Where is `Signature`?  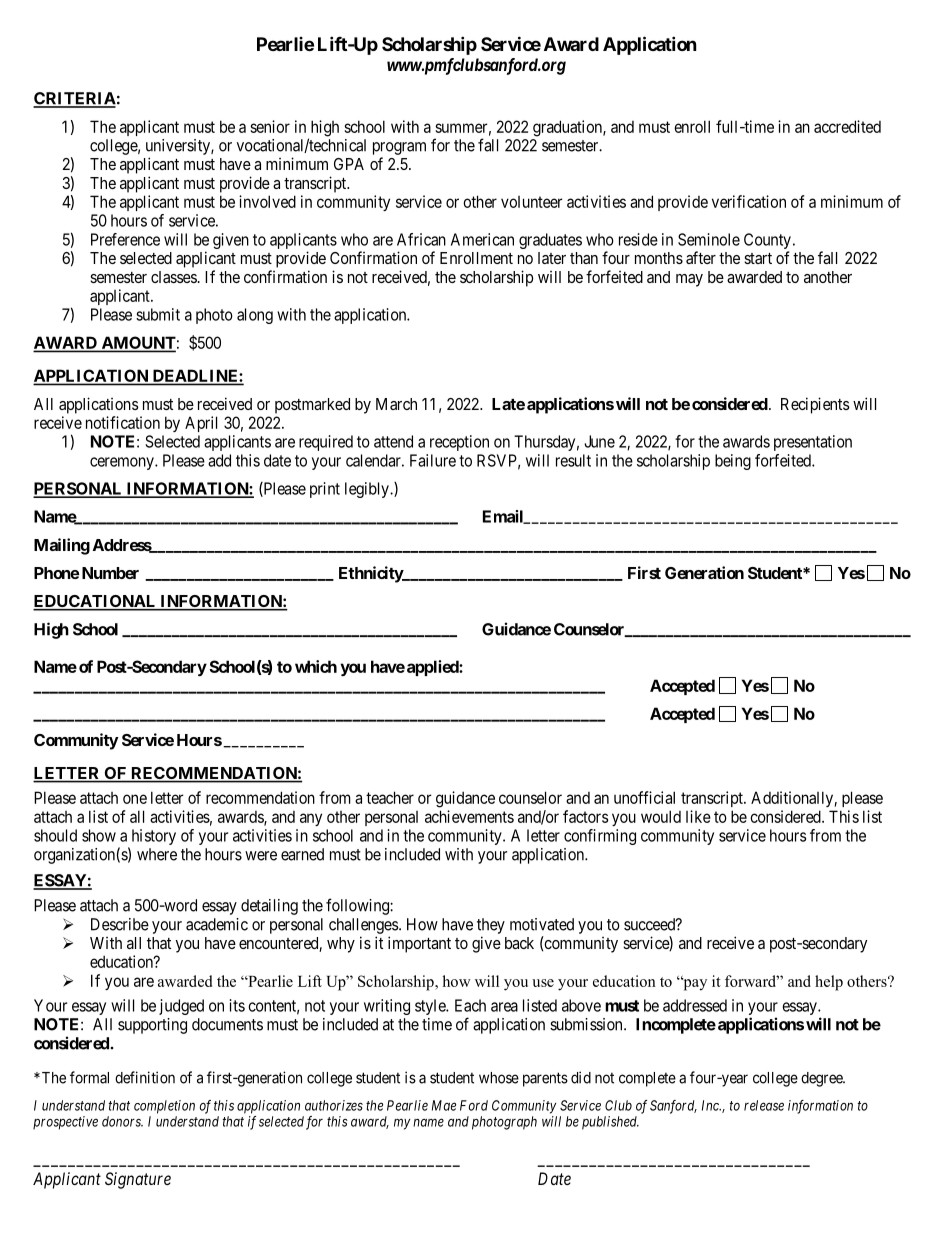
Signature is located at coordinates (138, 1180).
